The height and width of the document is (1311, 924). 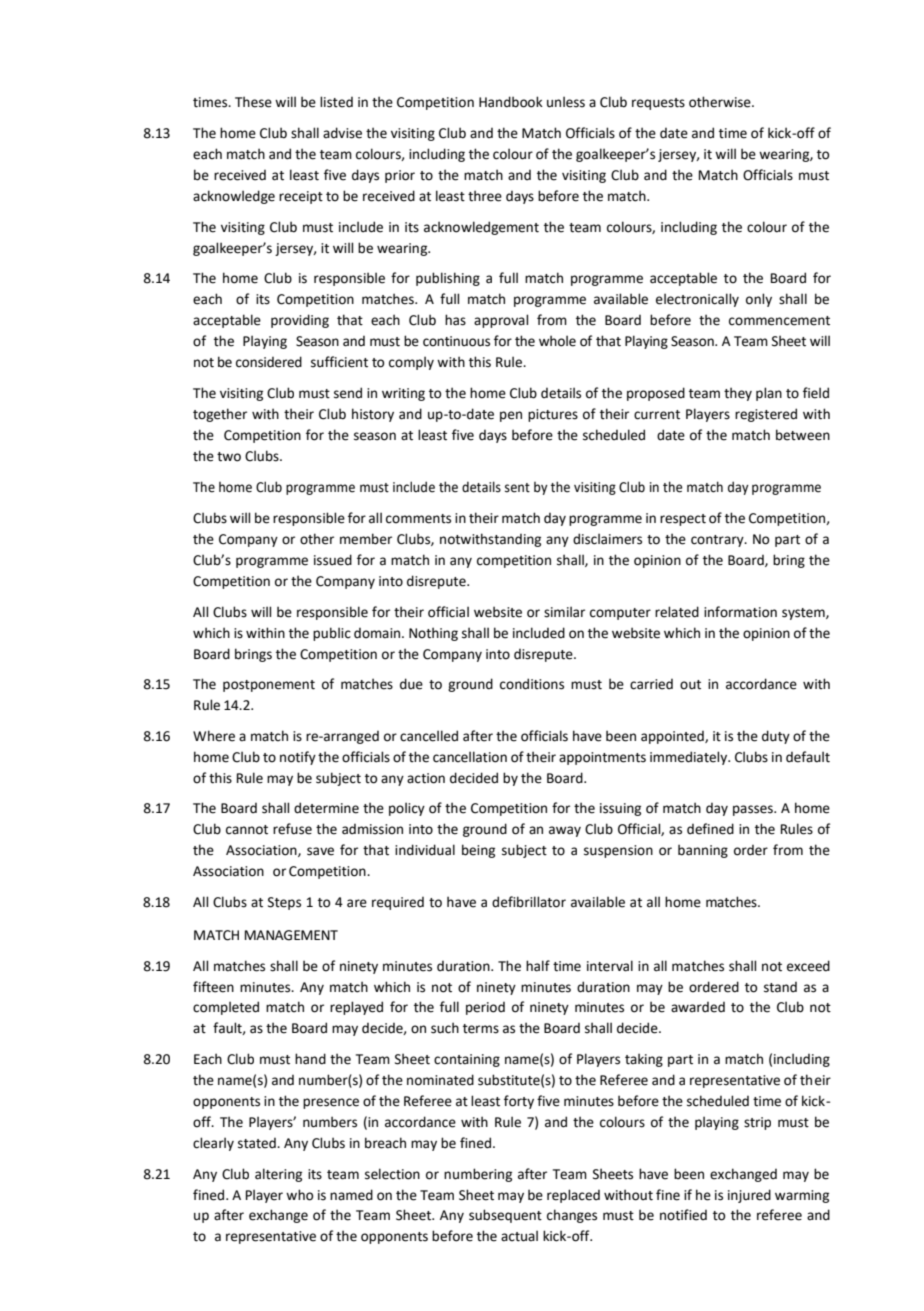 What do you see at coordinates (269, 686) in the document?
I see `postponement` at bounding box center [269, 686].
